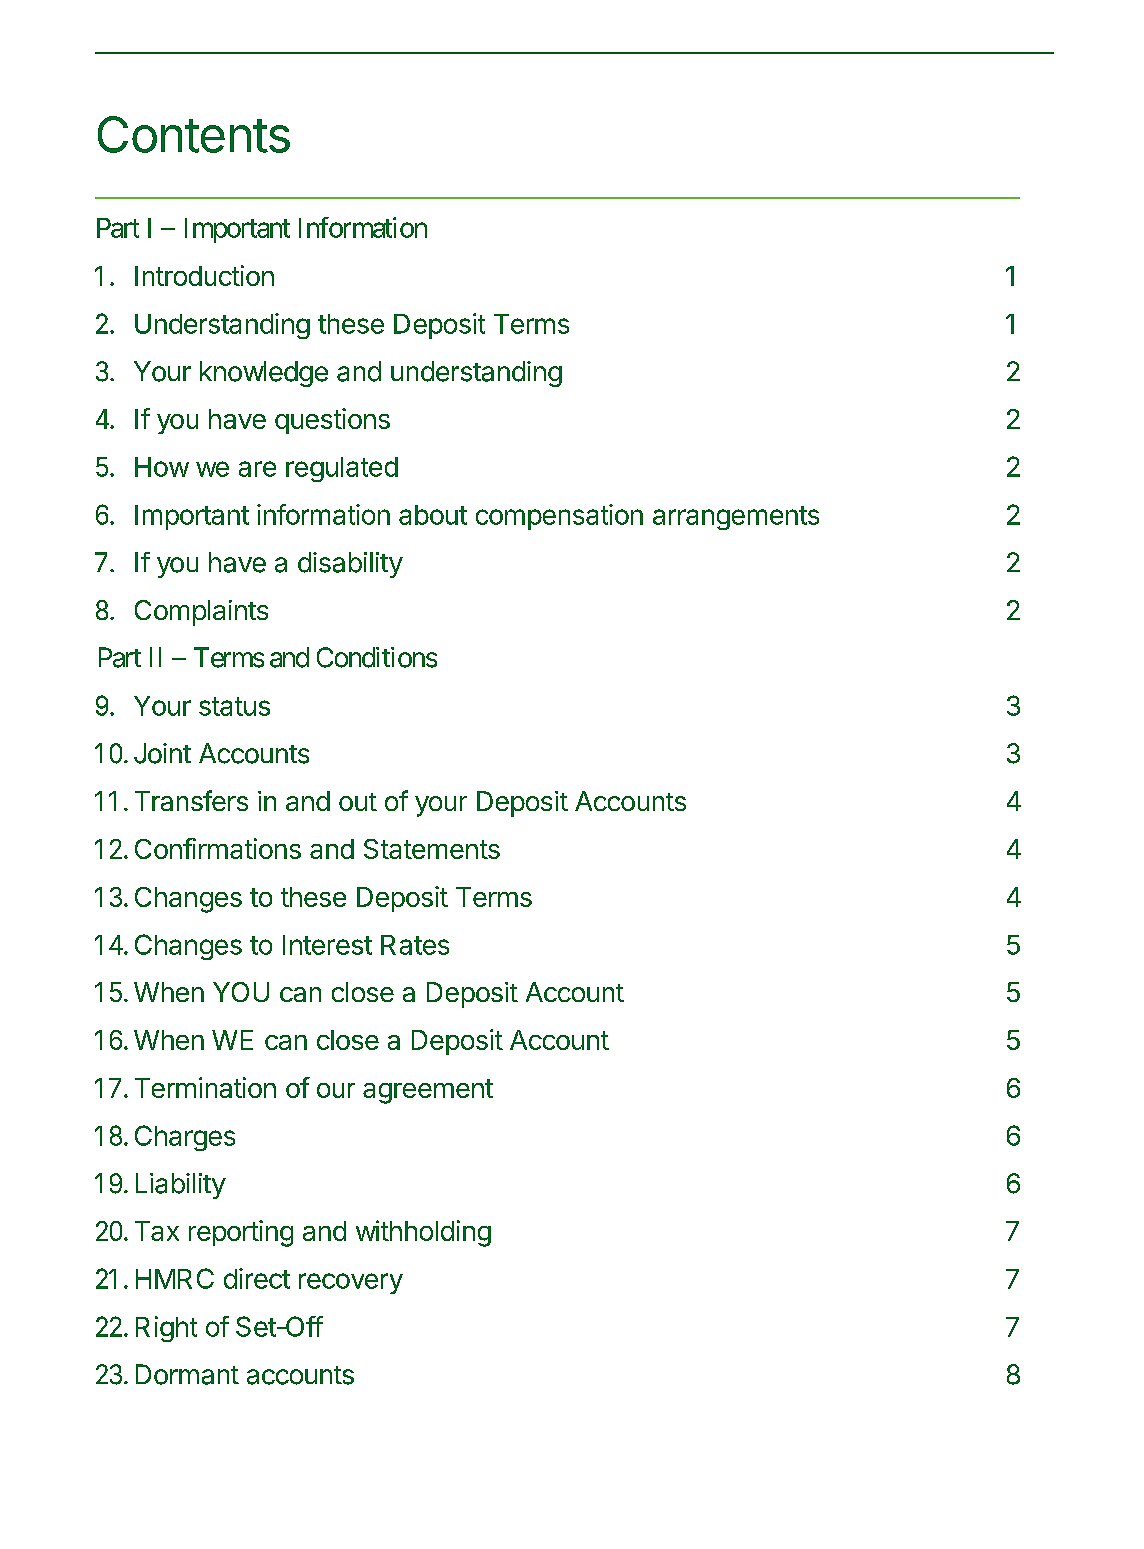 This document has height=1549, width=1144. I want to click on status, so click(234, 706).
